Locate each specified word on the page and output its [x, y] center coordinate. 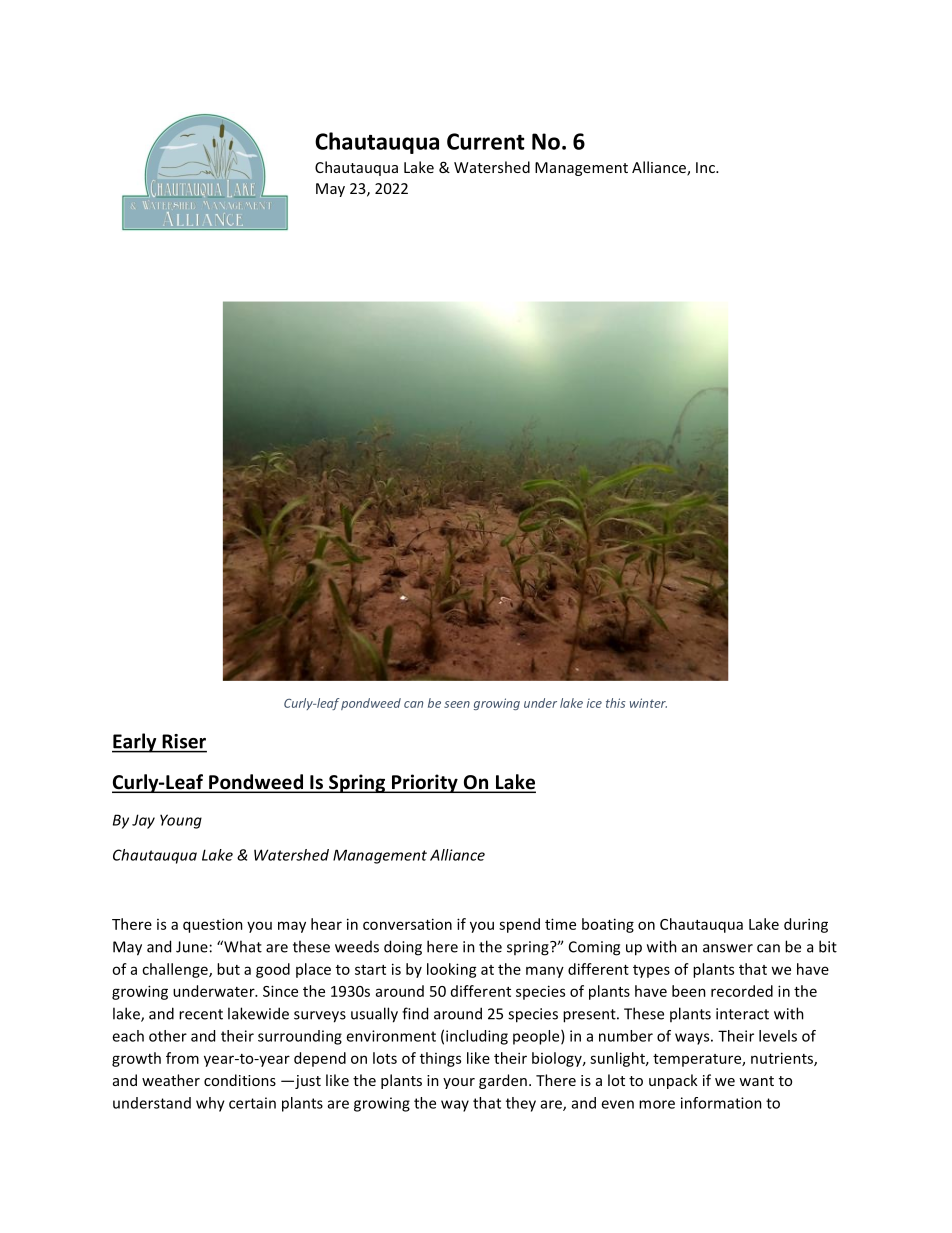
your [459, 1083]
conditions [240, 1080]
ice [594, 703]
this [615, 703]
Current [486, 141]
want [756, 1081]
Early [135, 743]
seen [457, 704]
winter [648, 703]
